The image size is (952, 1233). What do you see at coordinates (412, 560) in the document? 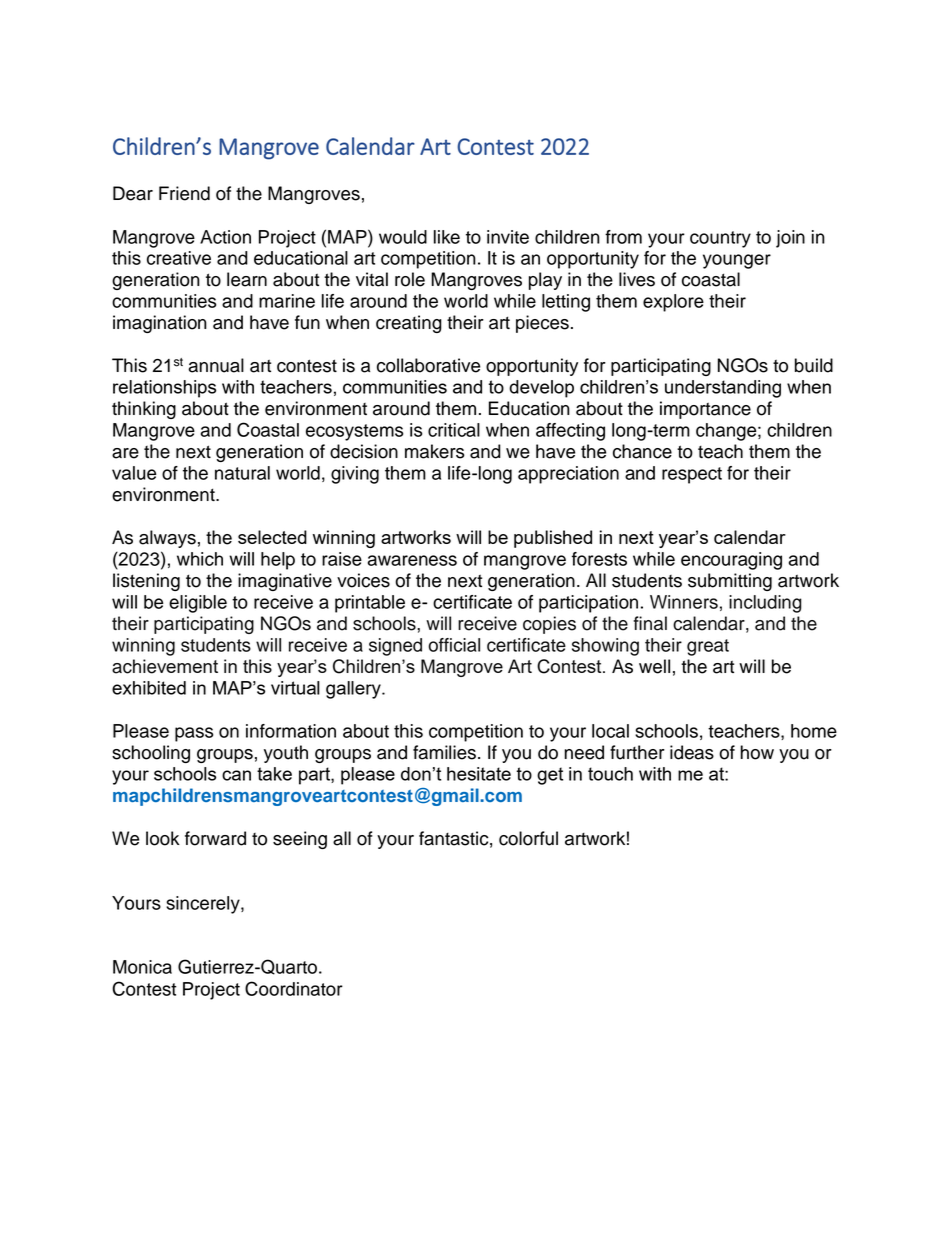
I see `awareness` at bounding box center [412, 560].
